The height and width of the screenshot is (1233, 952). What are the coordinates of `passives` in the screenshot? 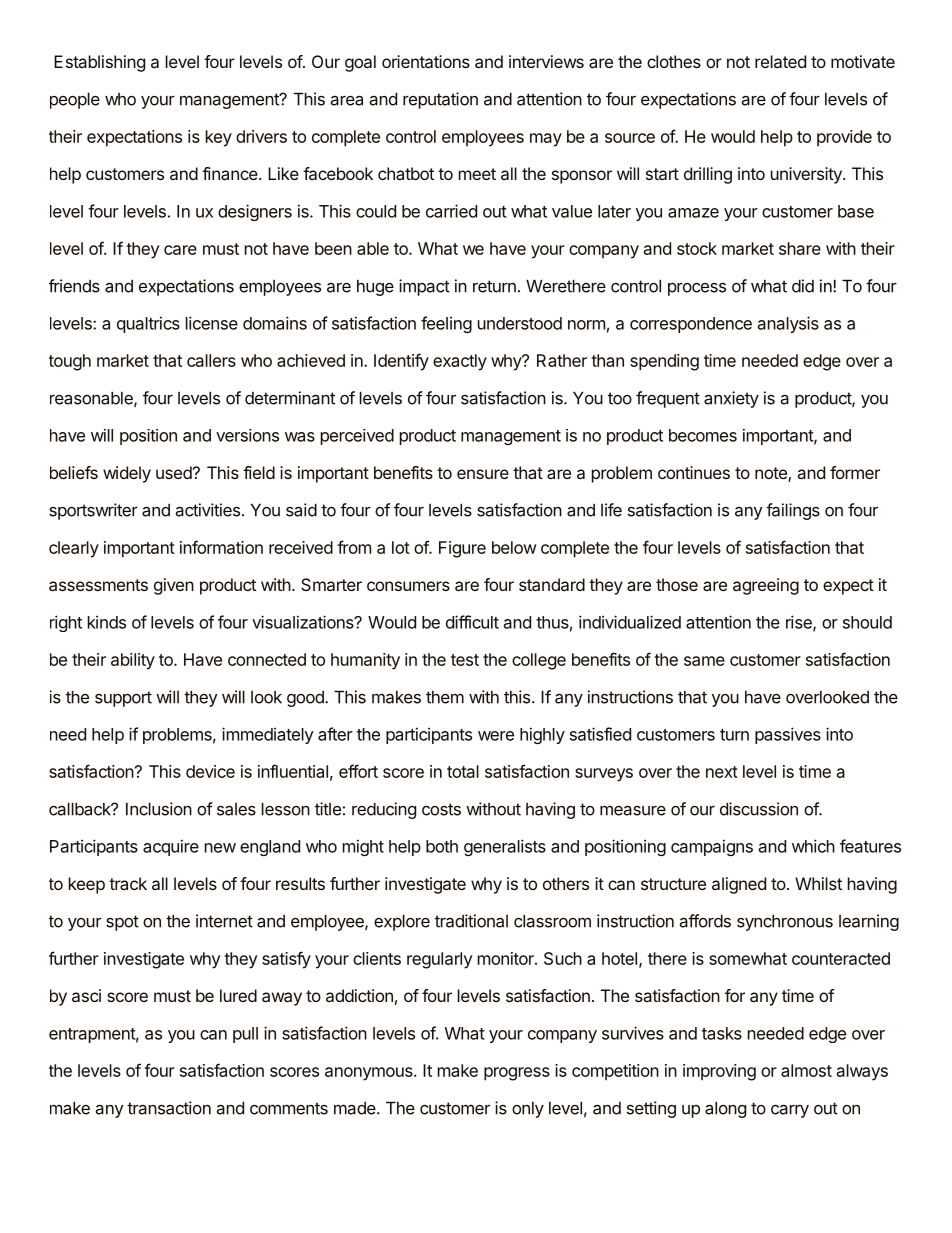 It's located at (788, 735).
